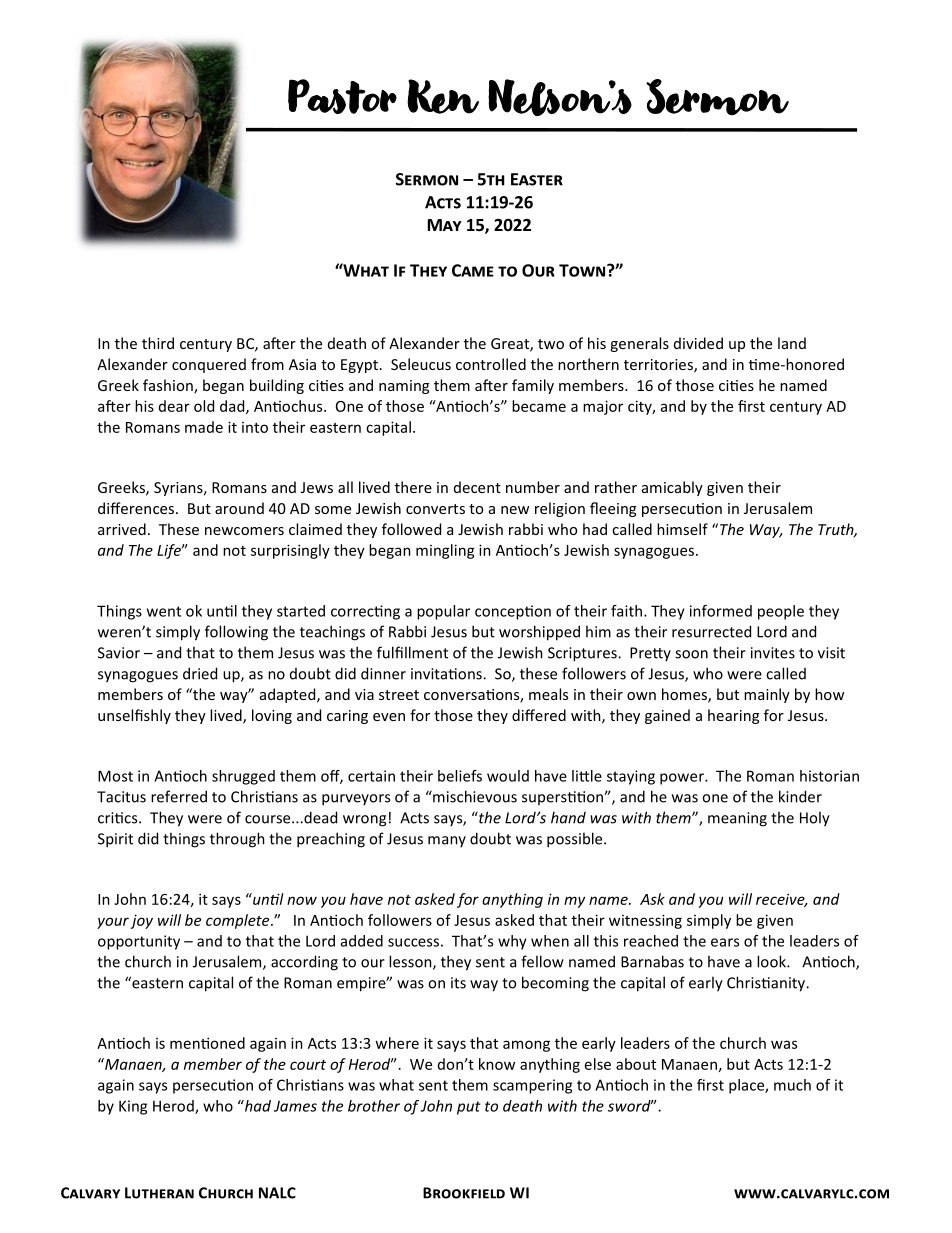  What do you see at coordinates (792, 343) in the document?
I see `land` at bounding box center [792, 343].
